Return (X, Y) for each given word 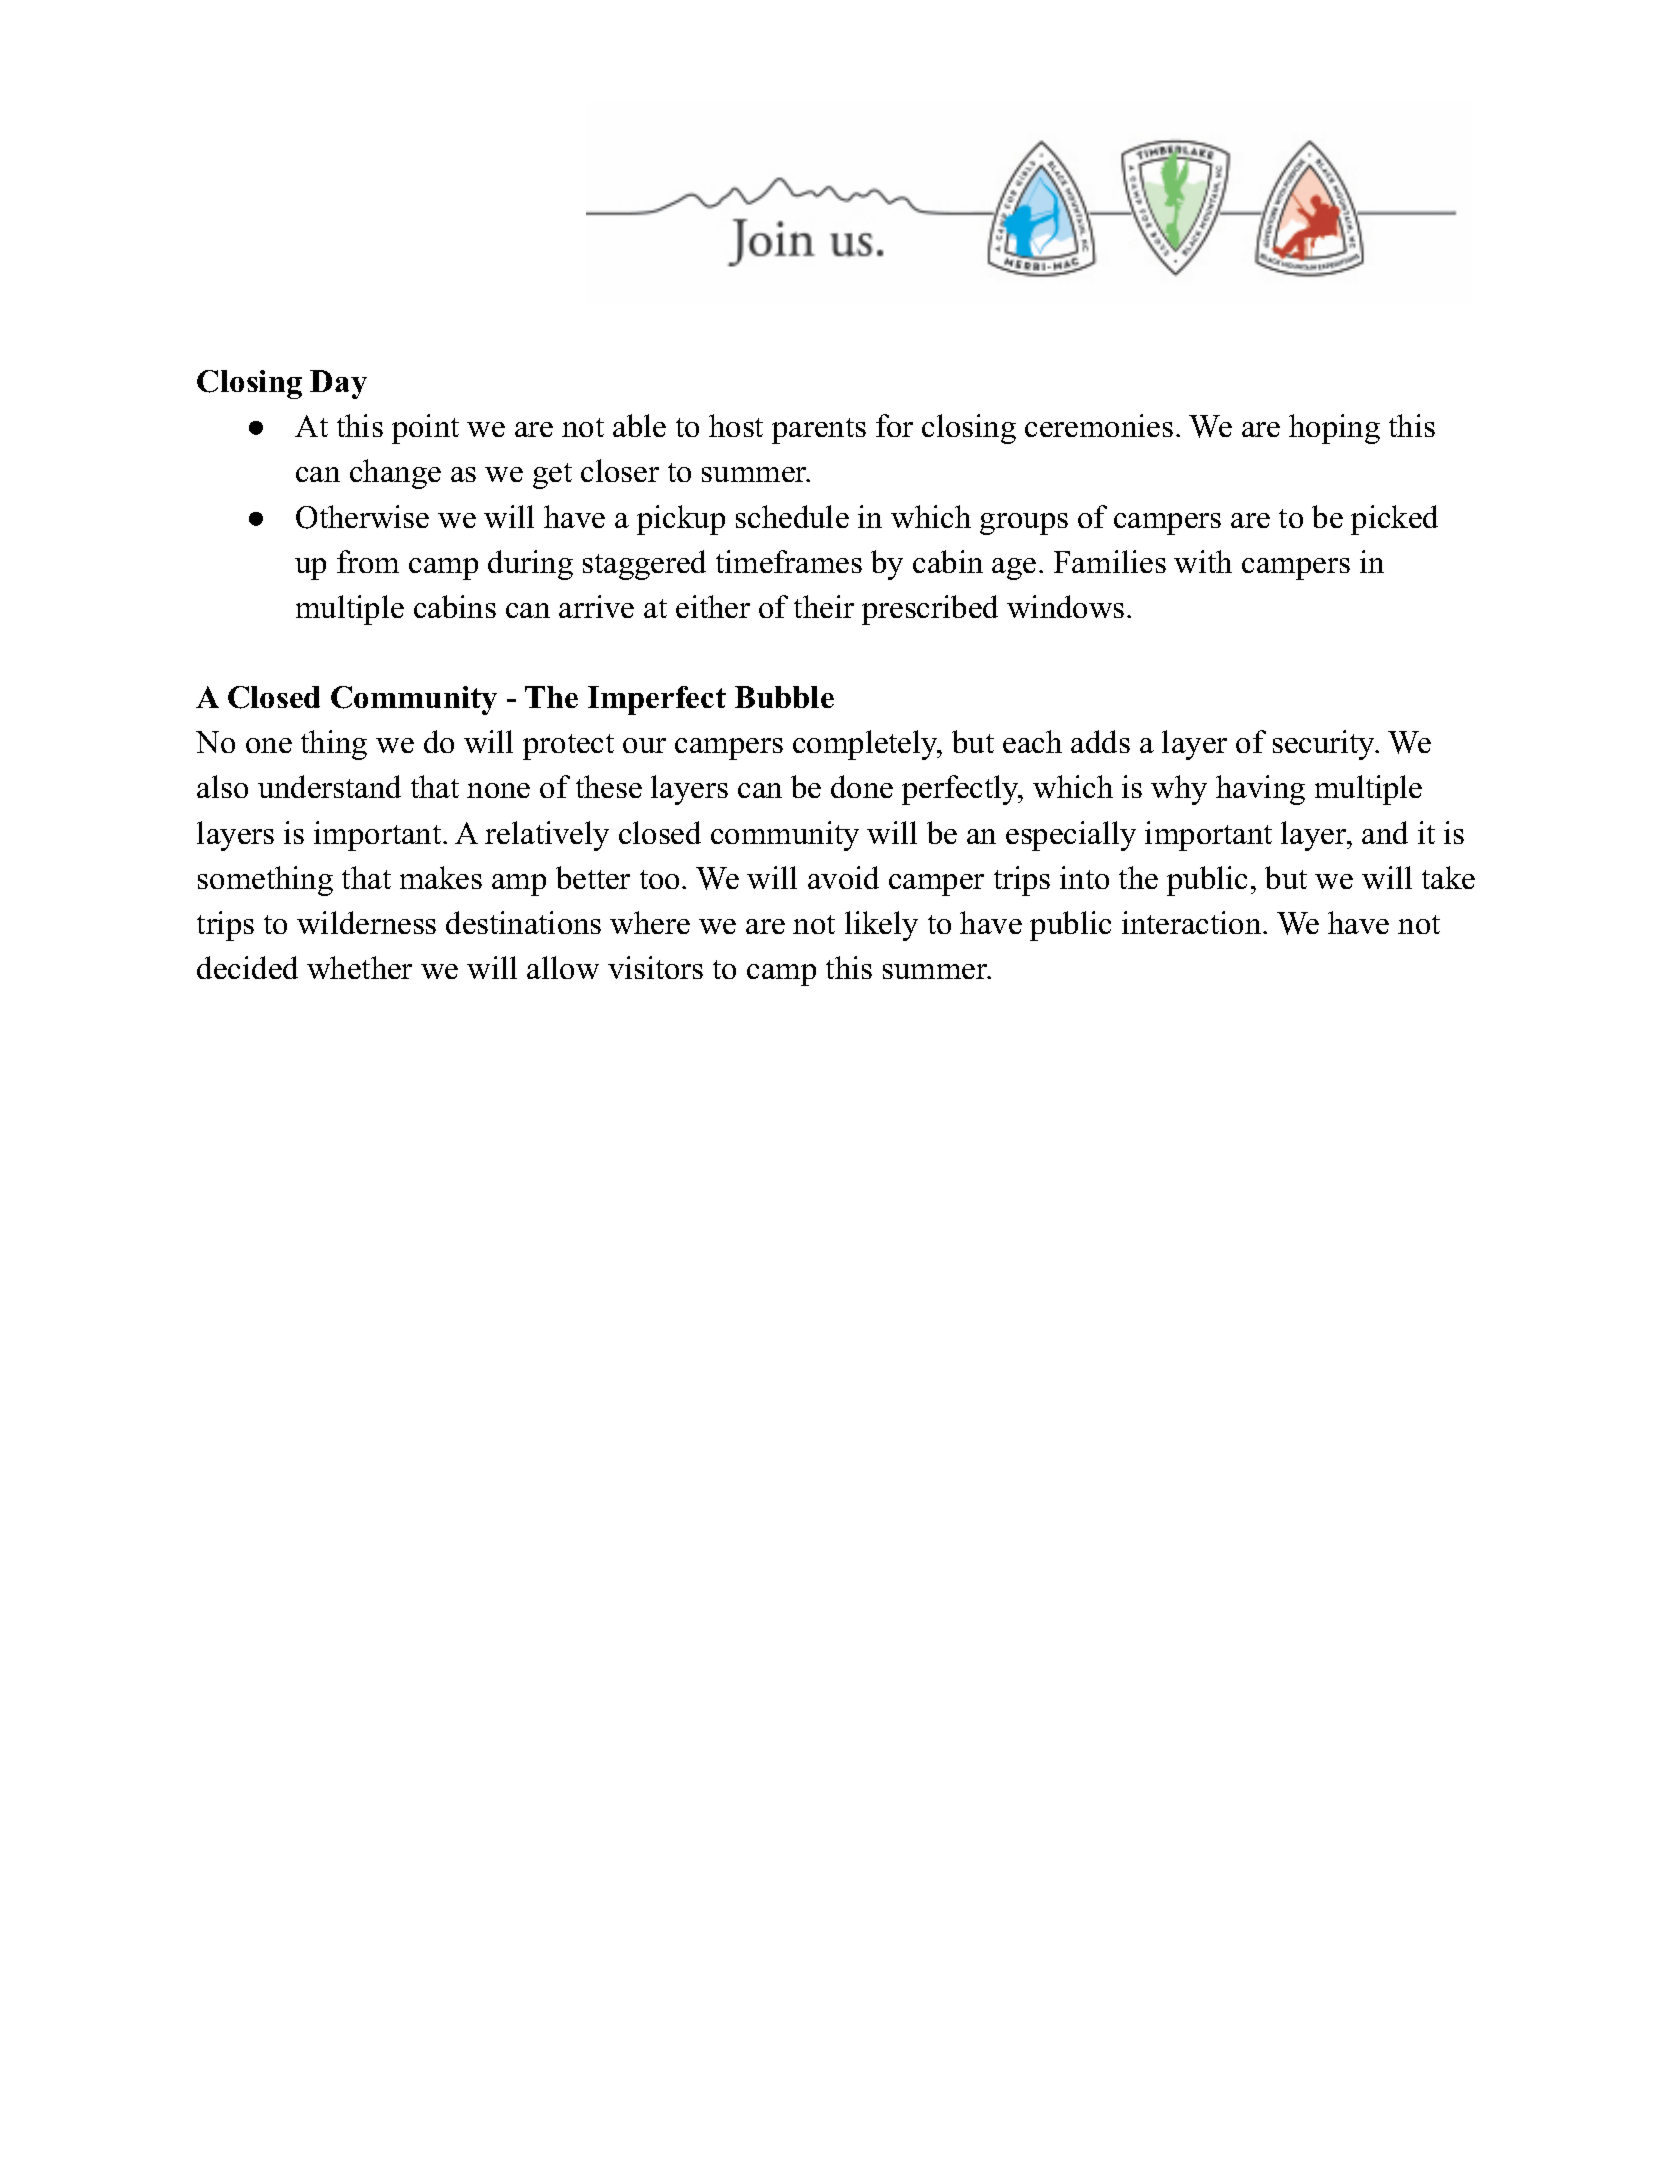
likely (881, 926)
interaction (1191, 922)
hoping (1334, 429)
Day (338, 384)
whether (359, 967)
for (894, 425)
